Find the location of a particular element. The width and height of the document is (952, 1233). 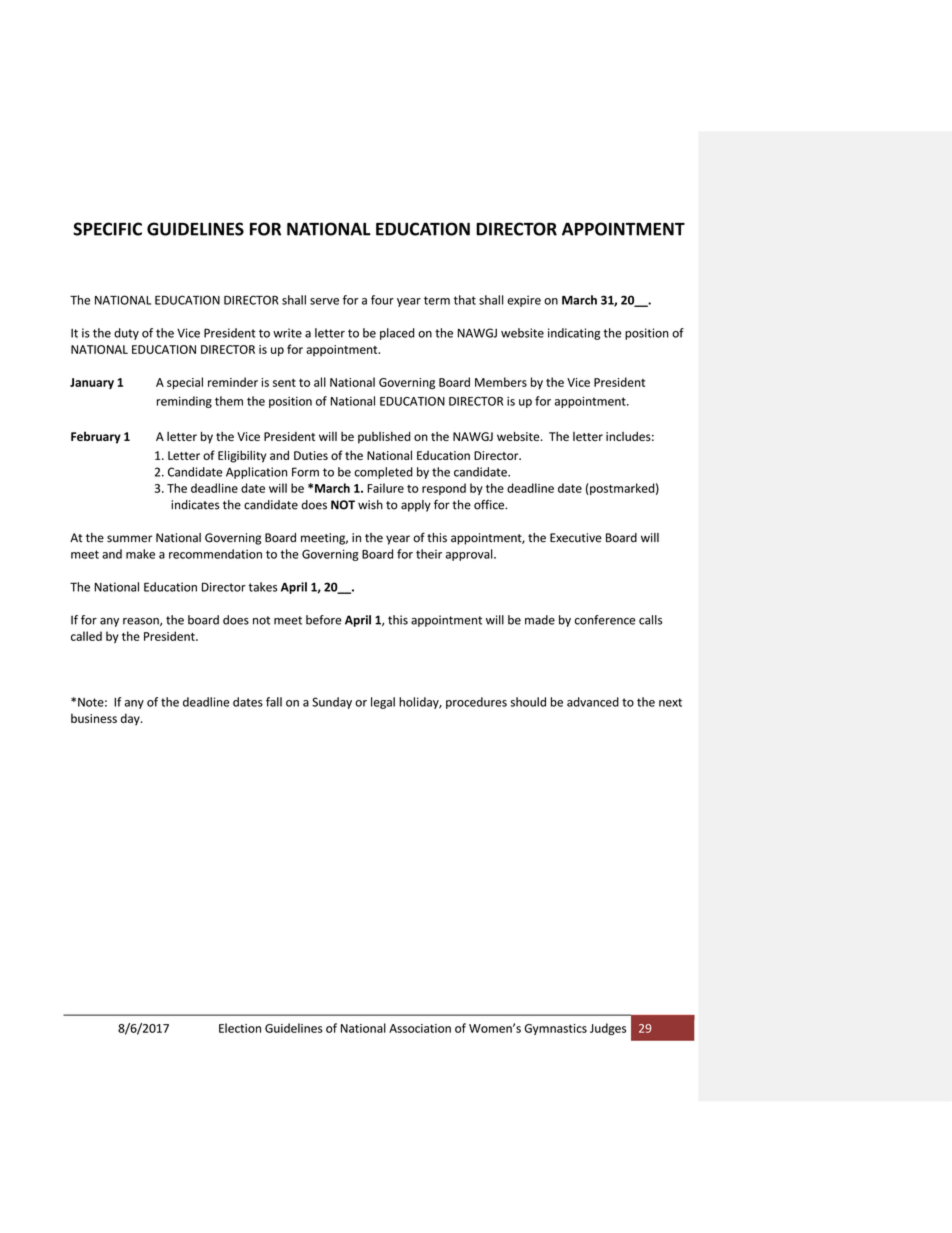

Election is located at coordinates (240, 1028).
